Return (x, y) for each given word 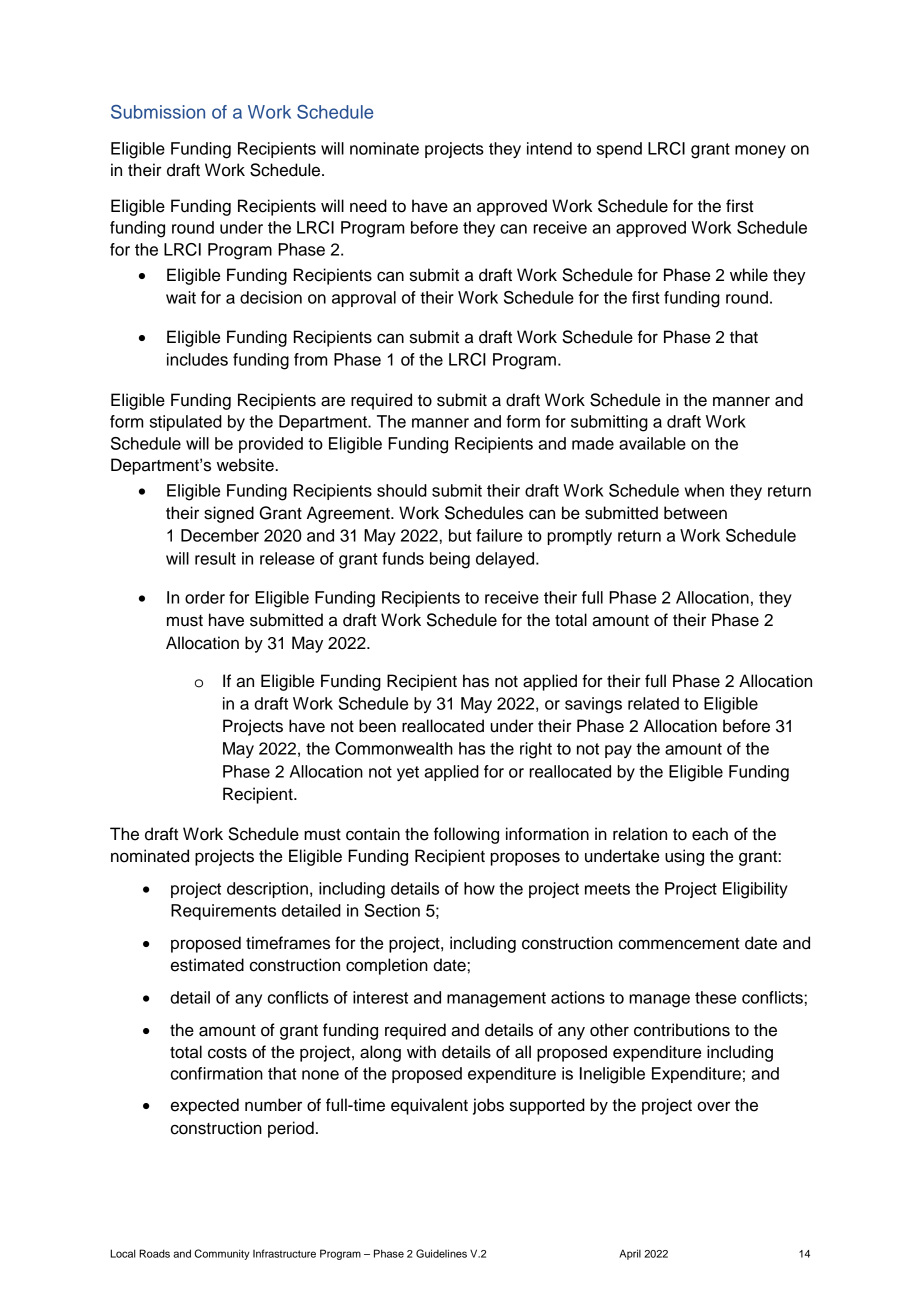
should (402, 490)
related (653, 703)
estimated (207, 965)
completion (387, 966)
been (377, 726)
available (652, 443)
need (368, 206)
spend (619, 150)
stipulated (186, 423)
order (205, 597)
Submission (158, 112)
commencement (679, 944)
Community (222, 1254)
